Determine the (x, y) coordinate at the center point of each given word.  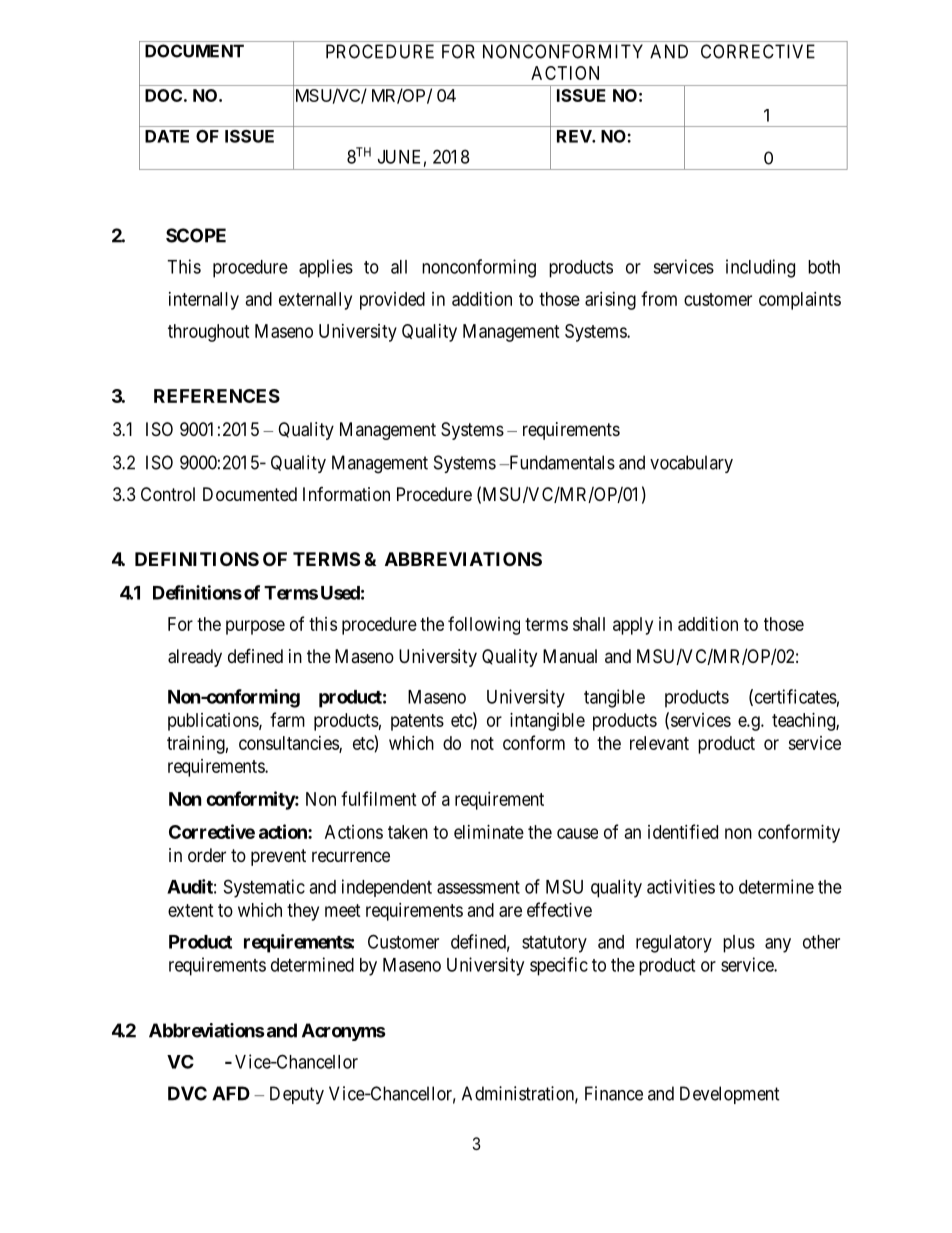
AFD (231, 1093)
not (482, 743)
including (760, 268)
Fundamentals (561, 462)
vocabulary (691, 464)
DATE (167, 136)
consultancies (289, 744)
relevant (659, 743)
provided (392, 301)
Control (168, 494)
